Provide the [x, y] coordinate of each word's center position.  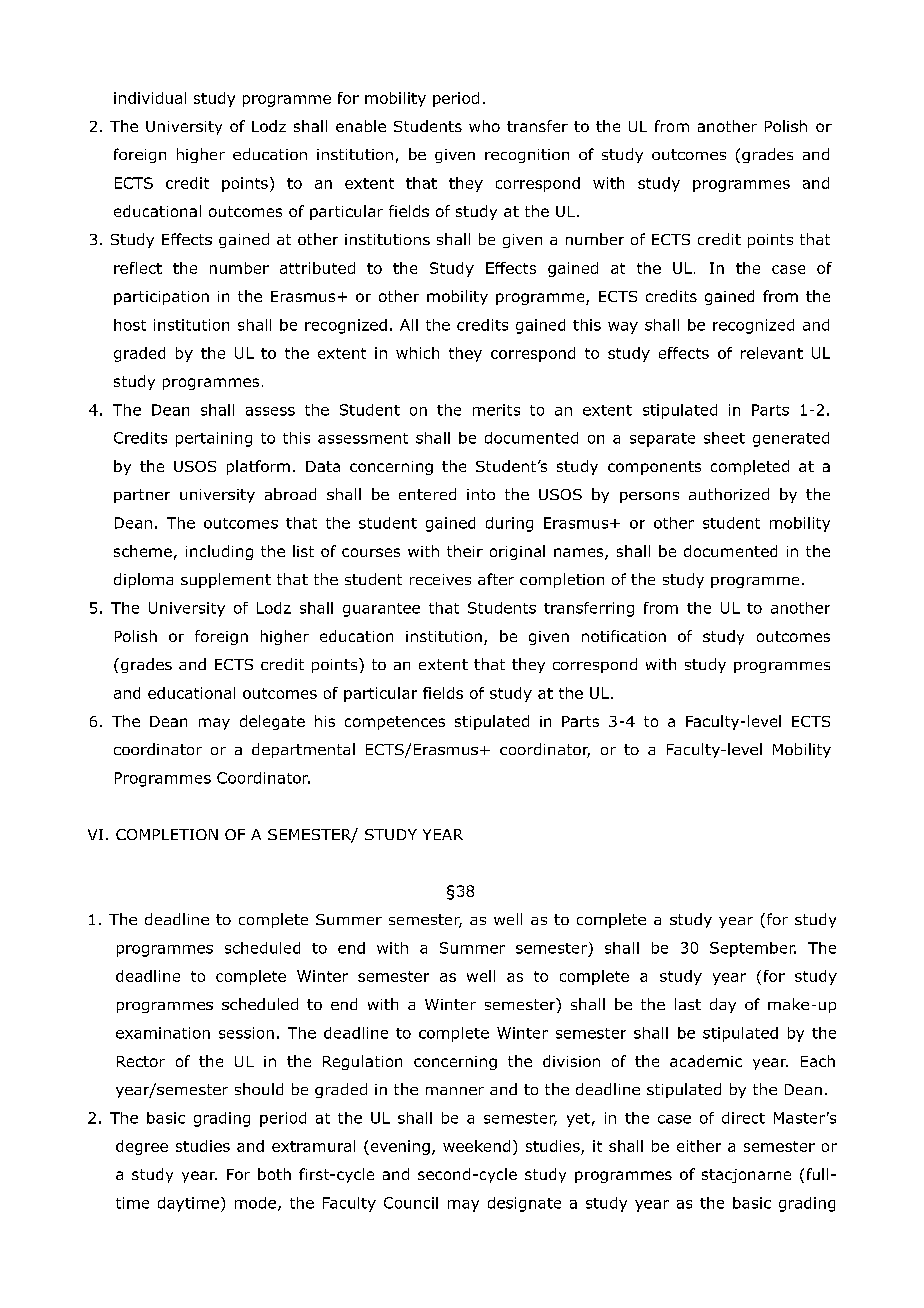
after [496, 579]
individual [150, 98]
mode [257, 1204]
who [484, 126]
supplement [226, 580]
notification [624, 636]
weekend [476, 1146]
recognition [527, 156]
